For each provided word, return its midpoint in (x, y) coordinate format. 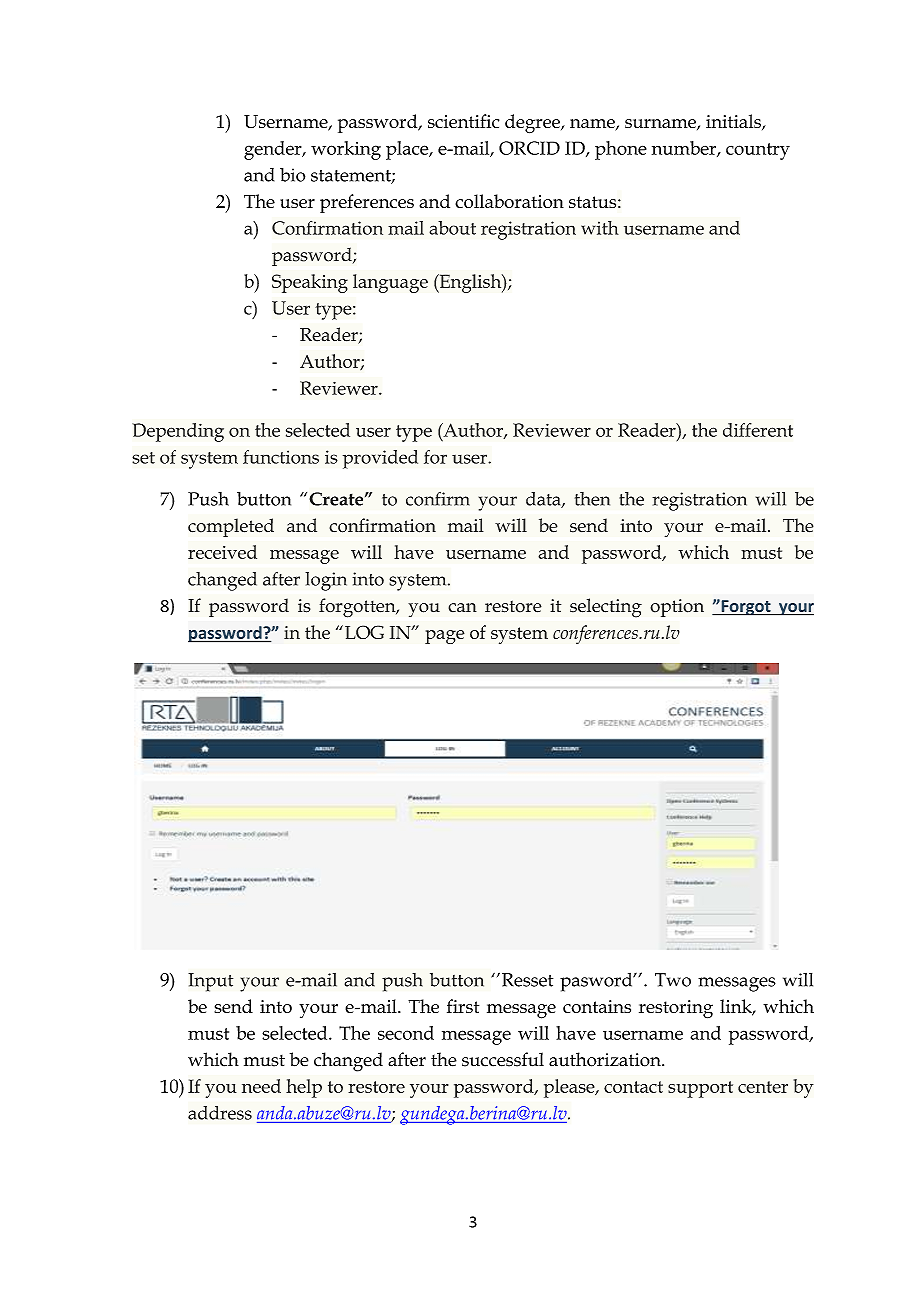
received (222, 552)
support (700, 1089)
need (261, 1086)
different (758, 430)
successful (503, 1059)
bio (292, 175)
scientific (463, 121)
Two (673, 980)
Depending (178, 432)
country (758, 151)
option (677, 608)
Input (211, 982)
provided (380, 459)
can (462, 608)
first (463, 1006)
